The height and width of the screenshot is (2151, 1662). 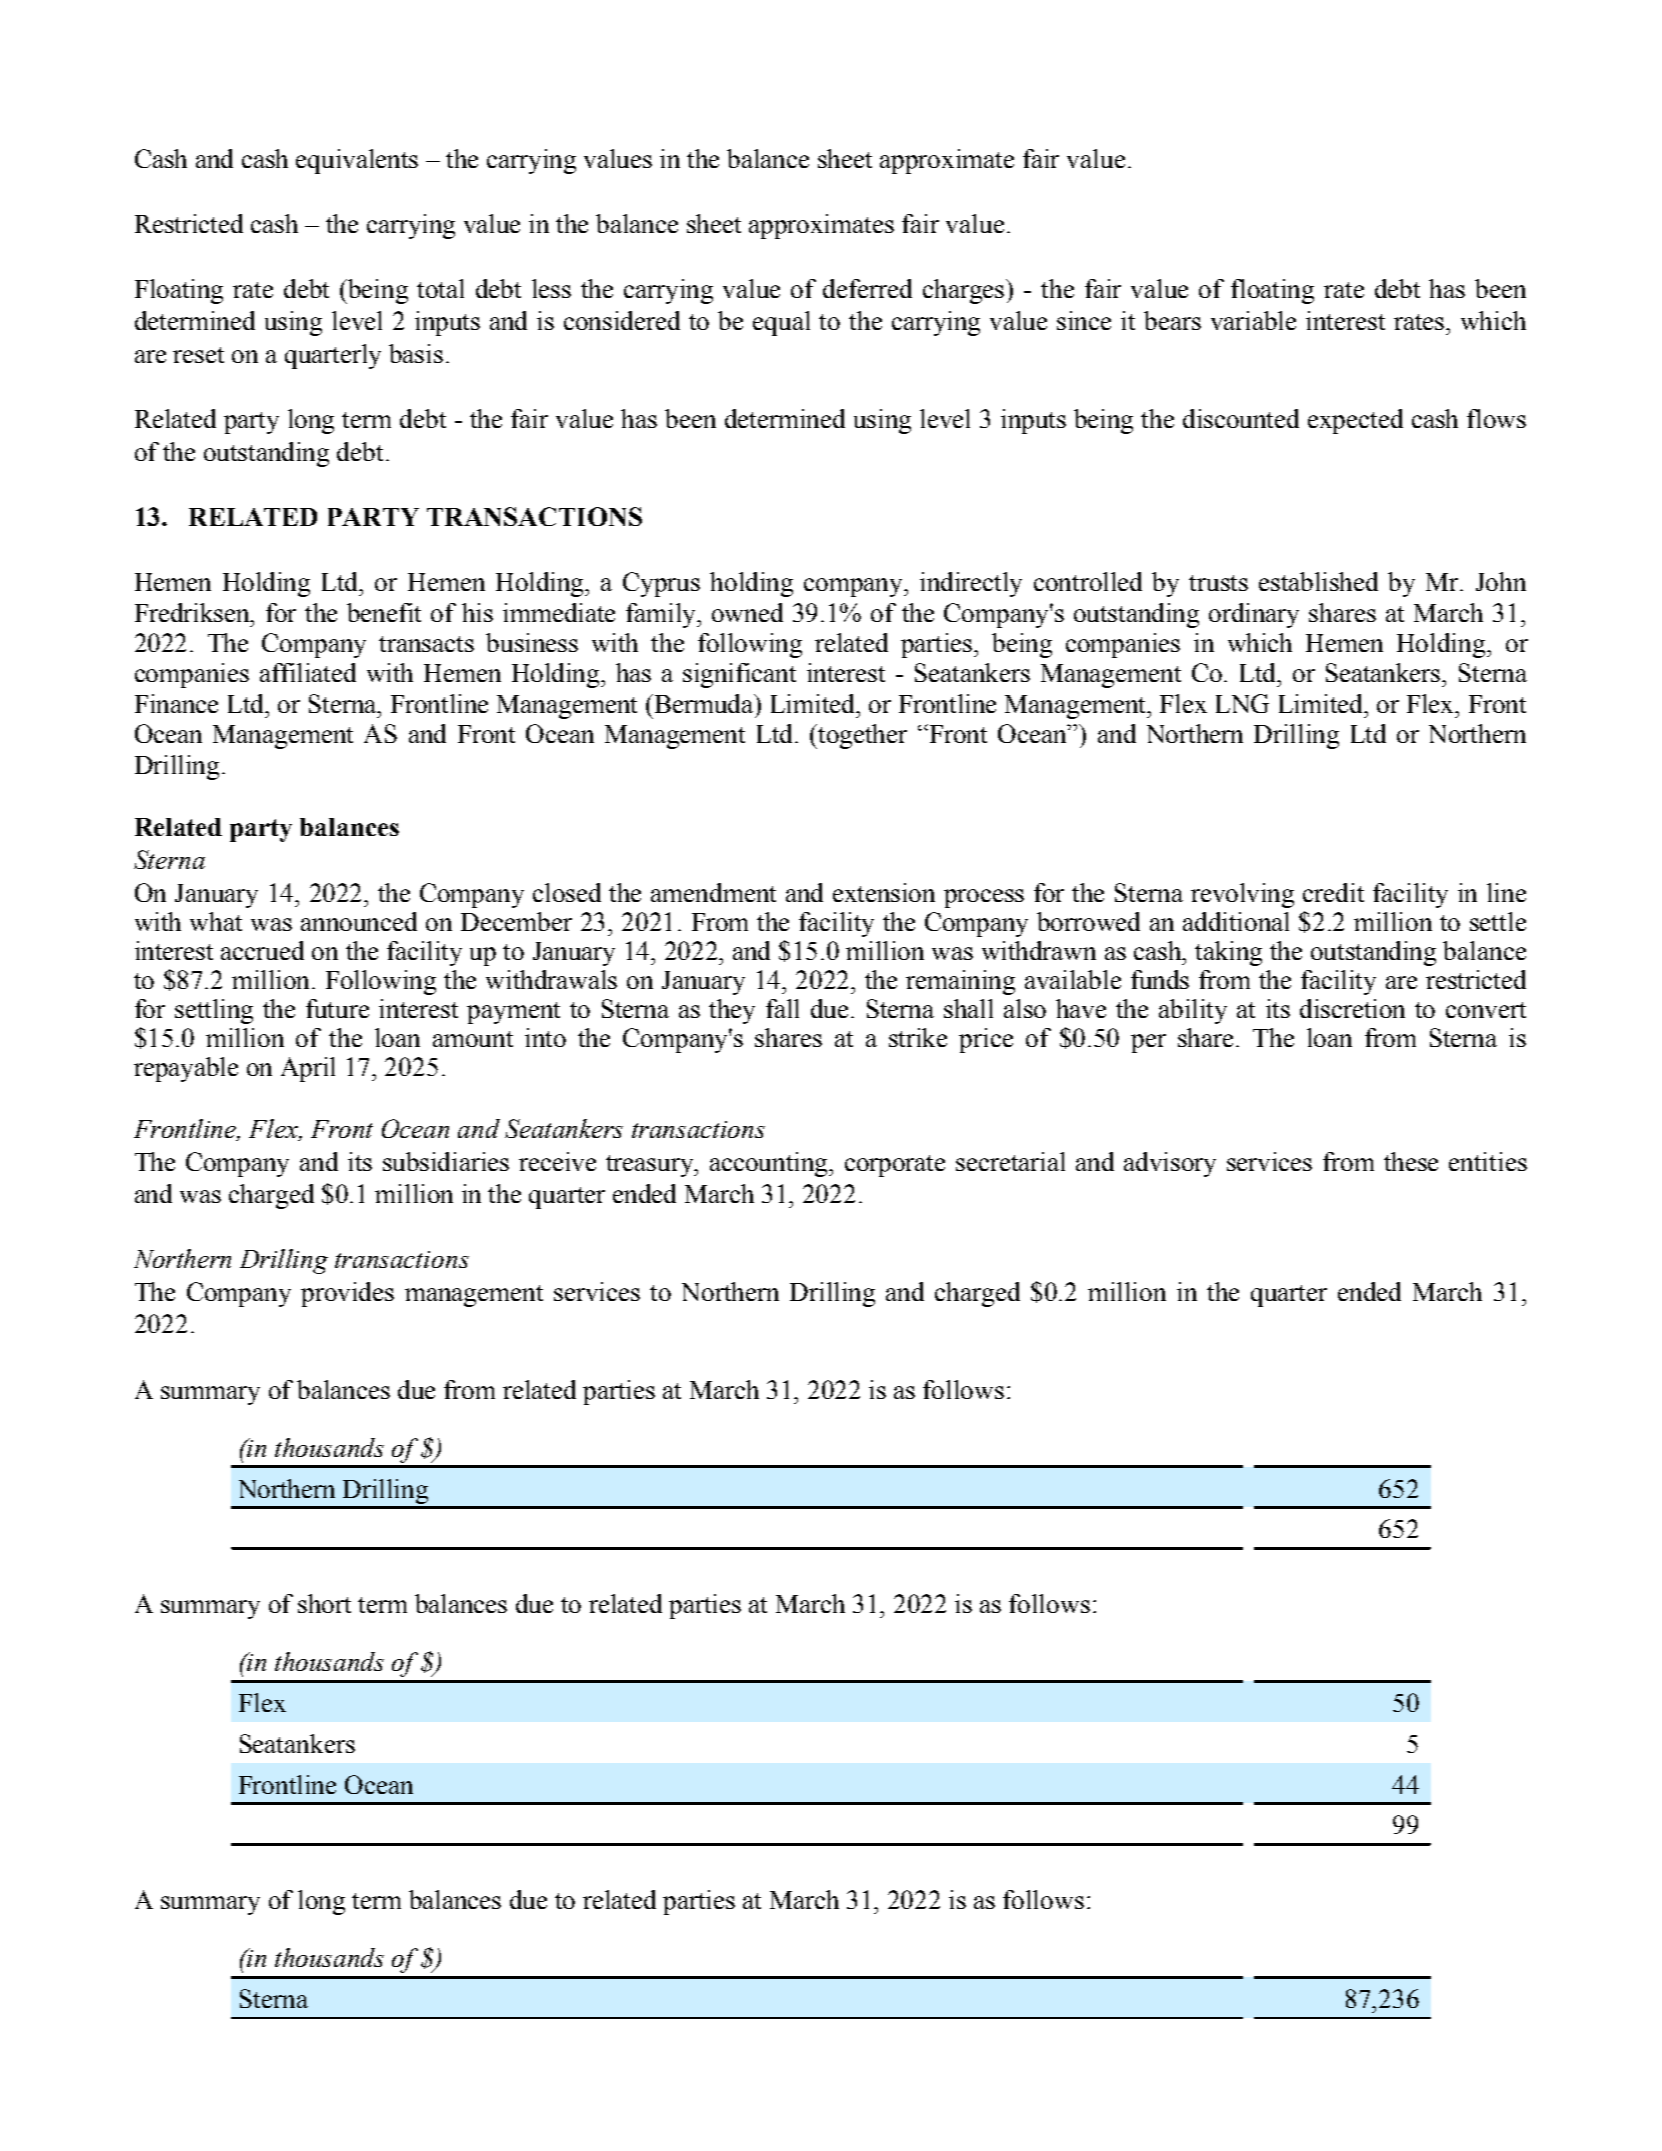 I want to click on short, so click(x=324, y=1603).
